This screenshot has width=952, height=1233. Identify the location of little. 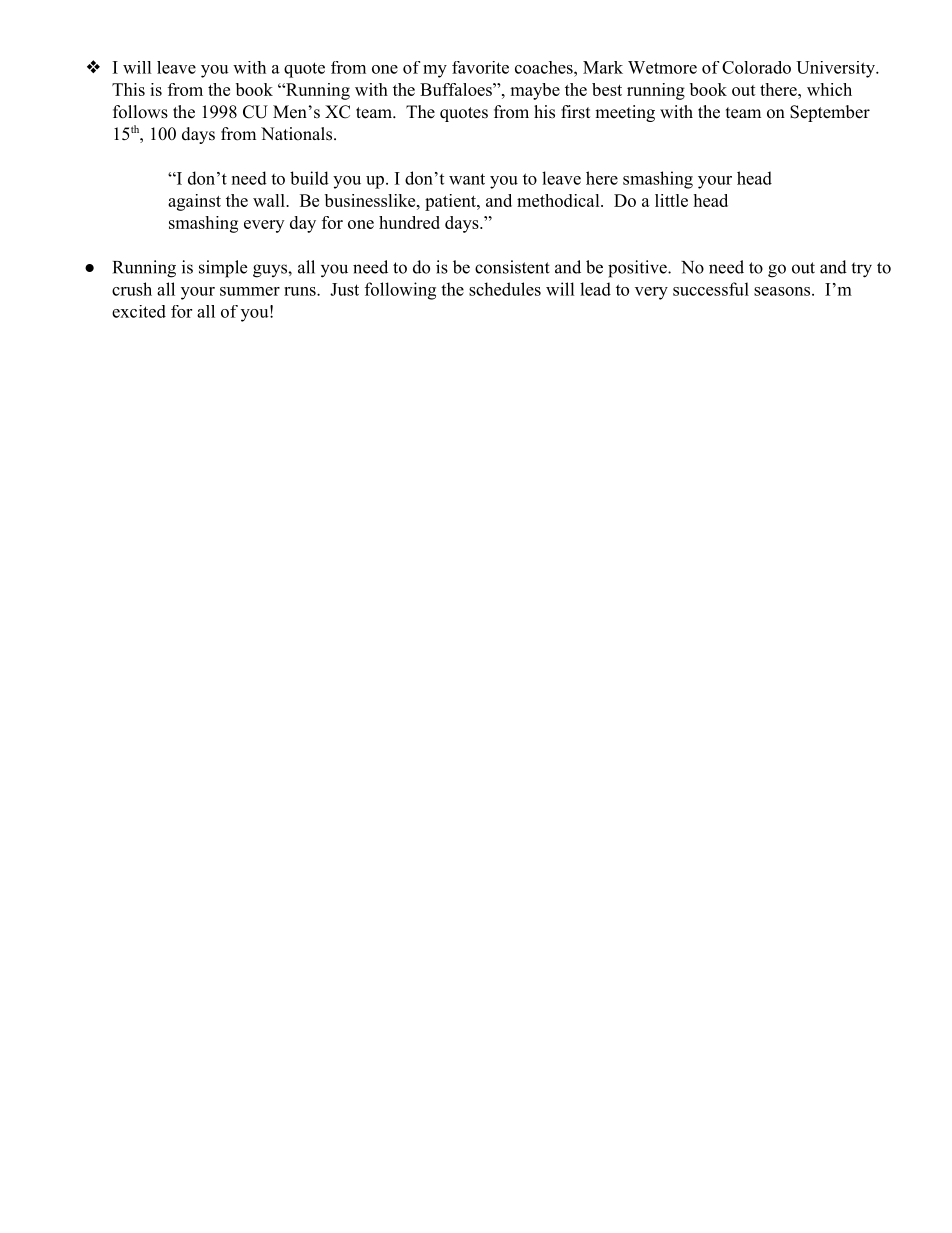
(671, 200).
